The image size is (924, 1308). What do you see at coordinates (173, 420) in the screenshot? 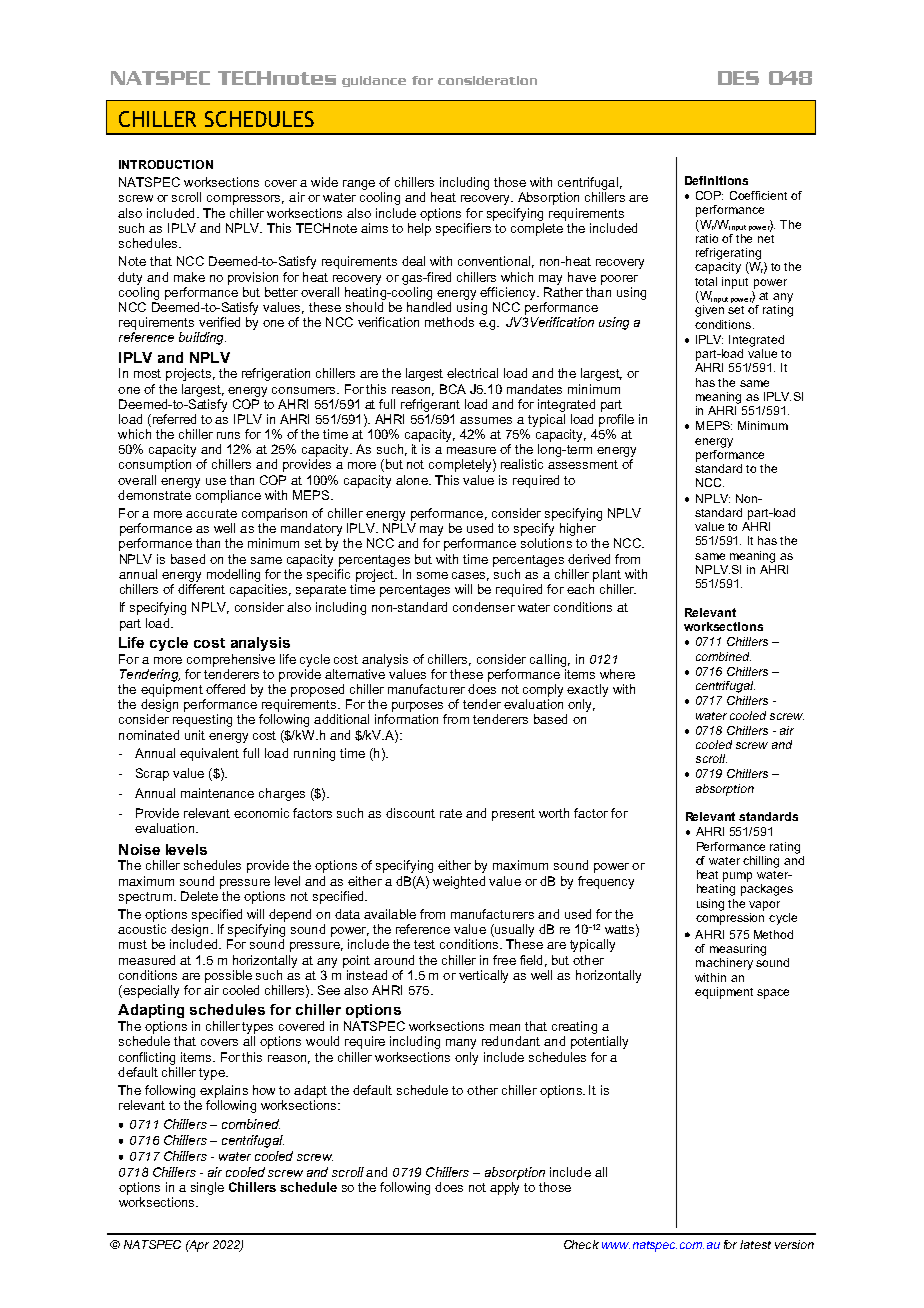
I see `referred` at bounding box center [173, 420].
